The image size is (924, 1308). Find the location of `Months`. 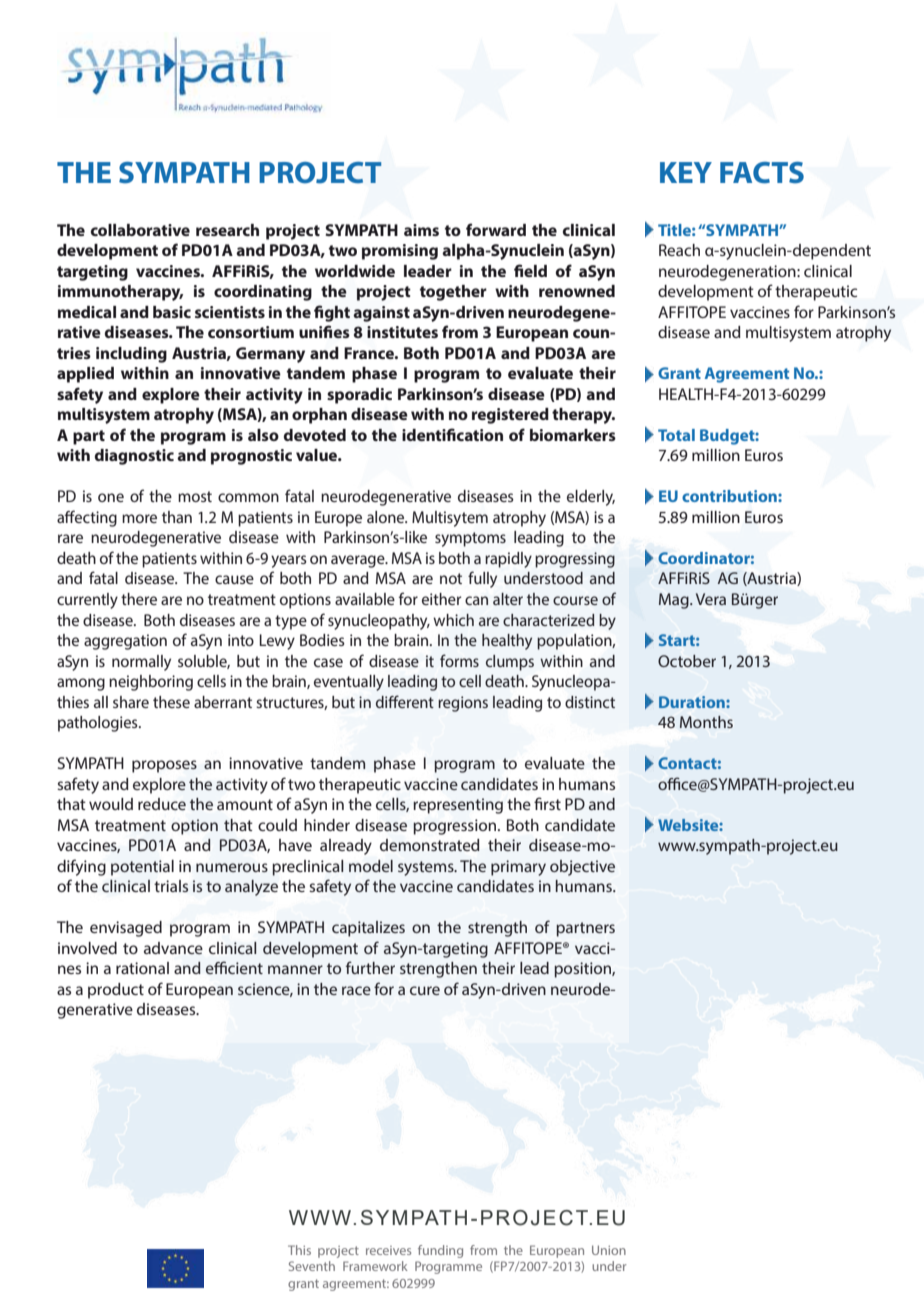

Months is located at coordinates (706, 722).
